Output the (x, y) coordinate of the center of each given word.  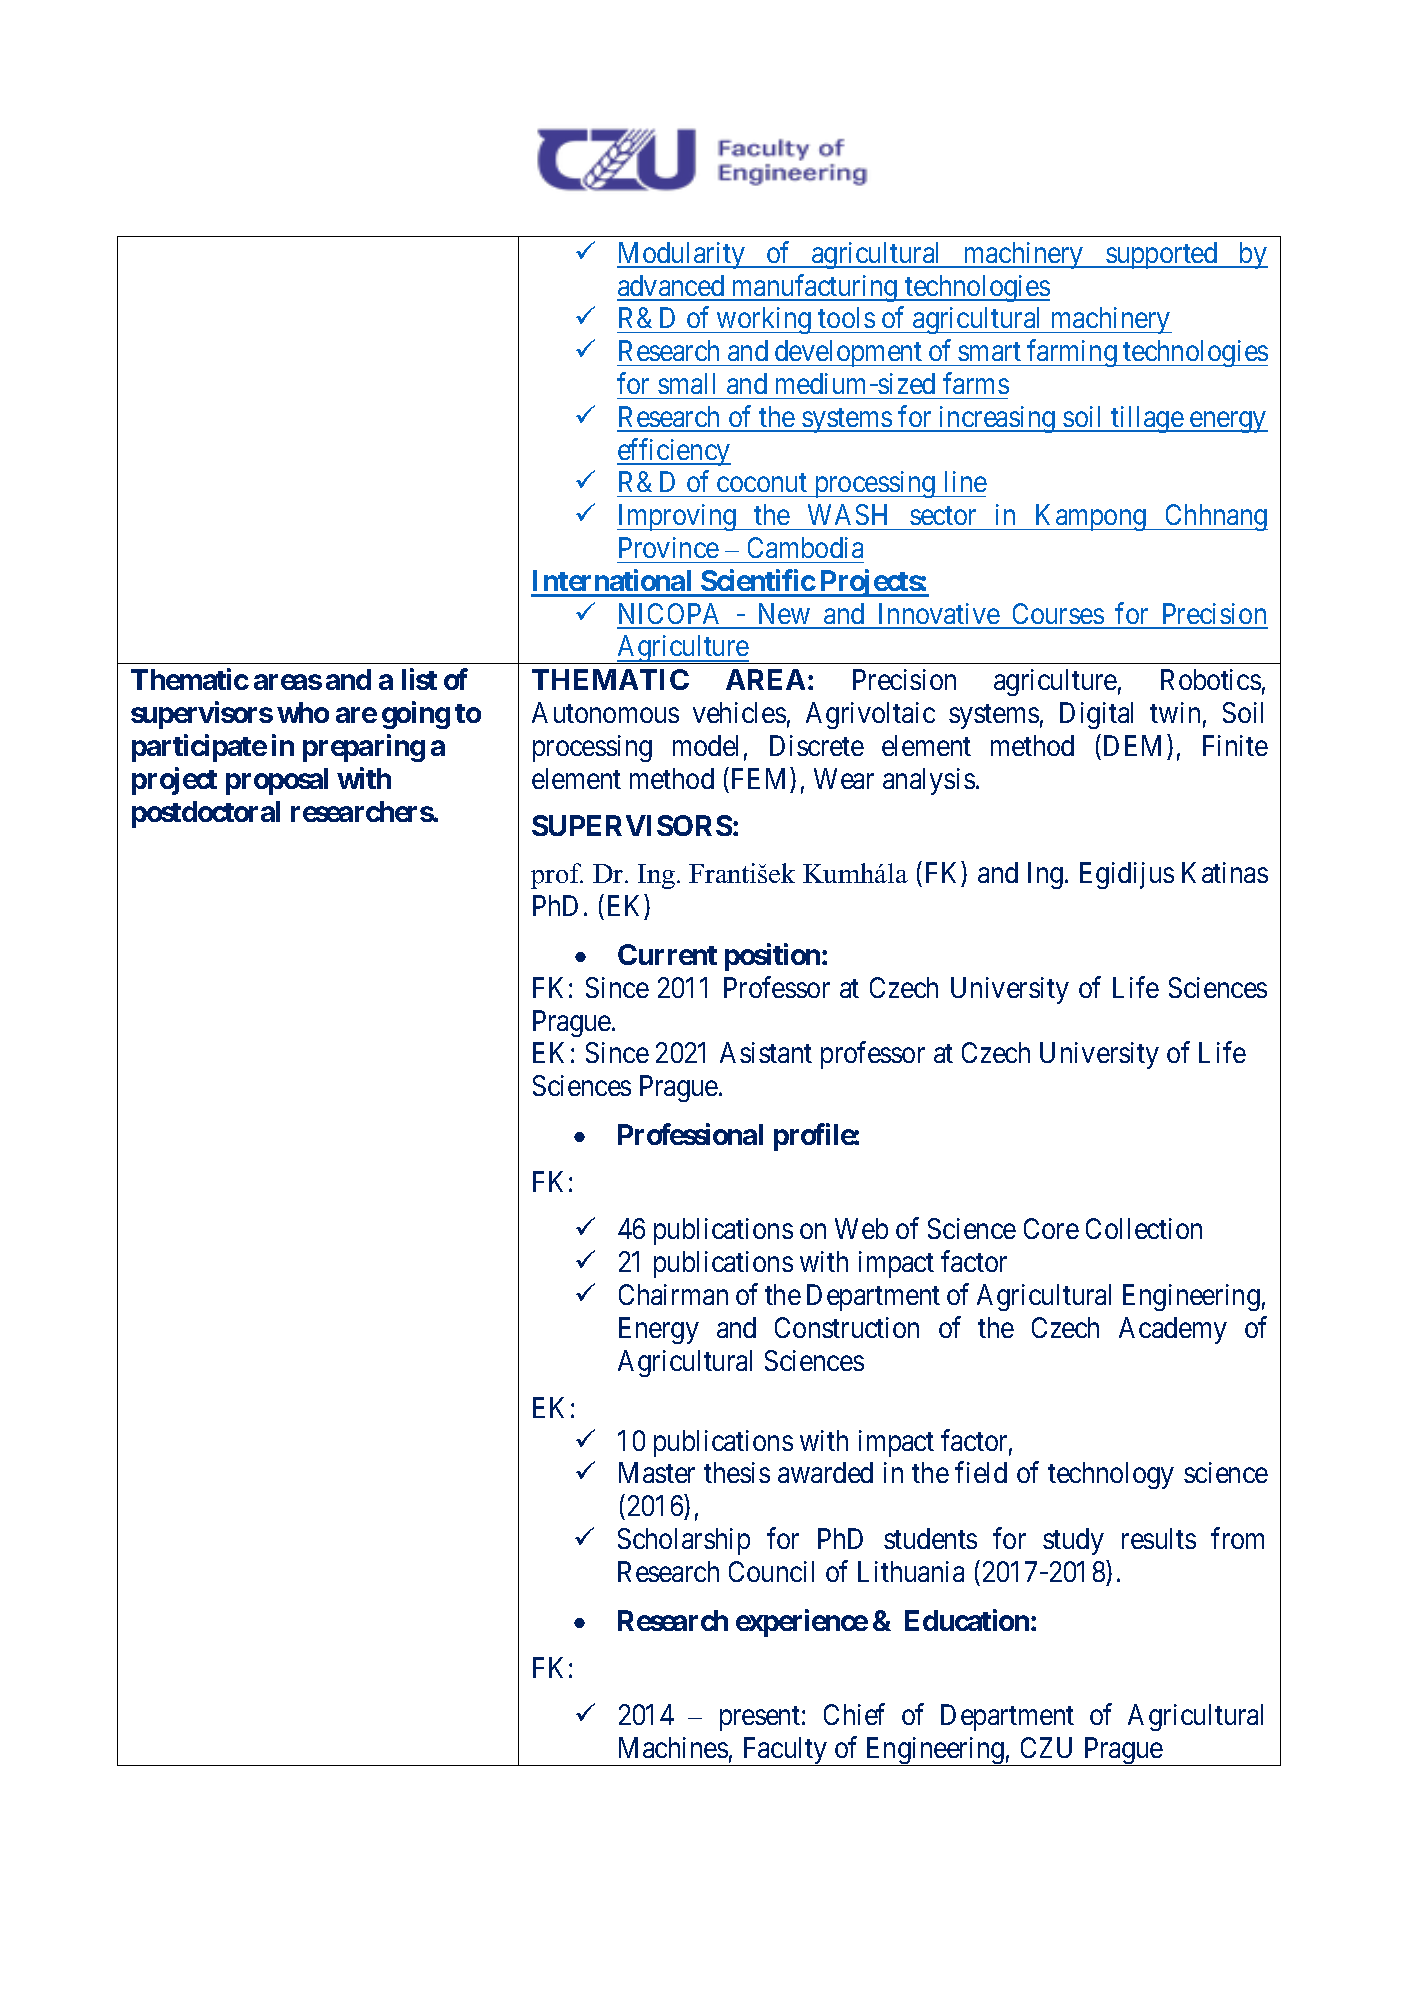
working (764, 320)
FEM (758, 778)
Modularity (682, 255)
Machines (673, 1747)
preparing (364, 748)
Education (967, 1620)
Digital (1096, 715)
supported (1162, 255)
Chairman (673, 1294)
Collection (1144, 1228)
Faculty (784, 1751)
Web (861, 1228)
